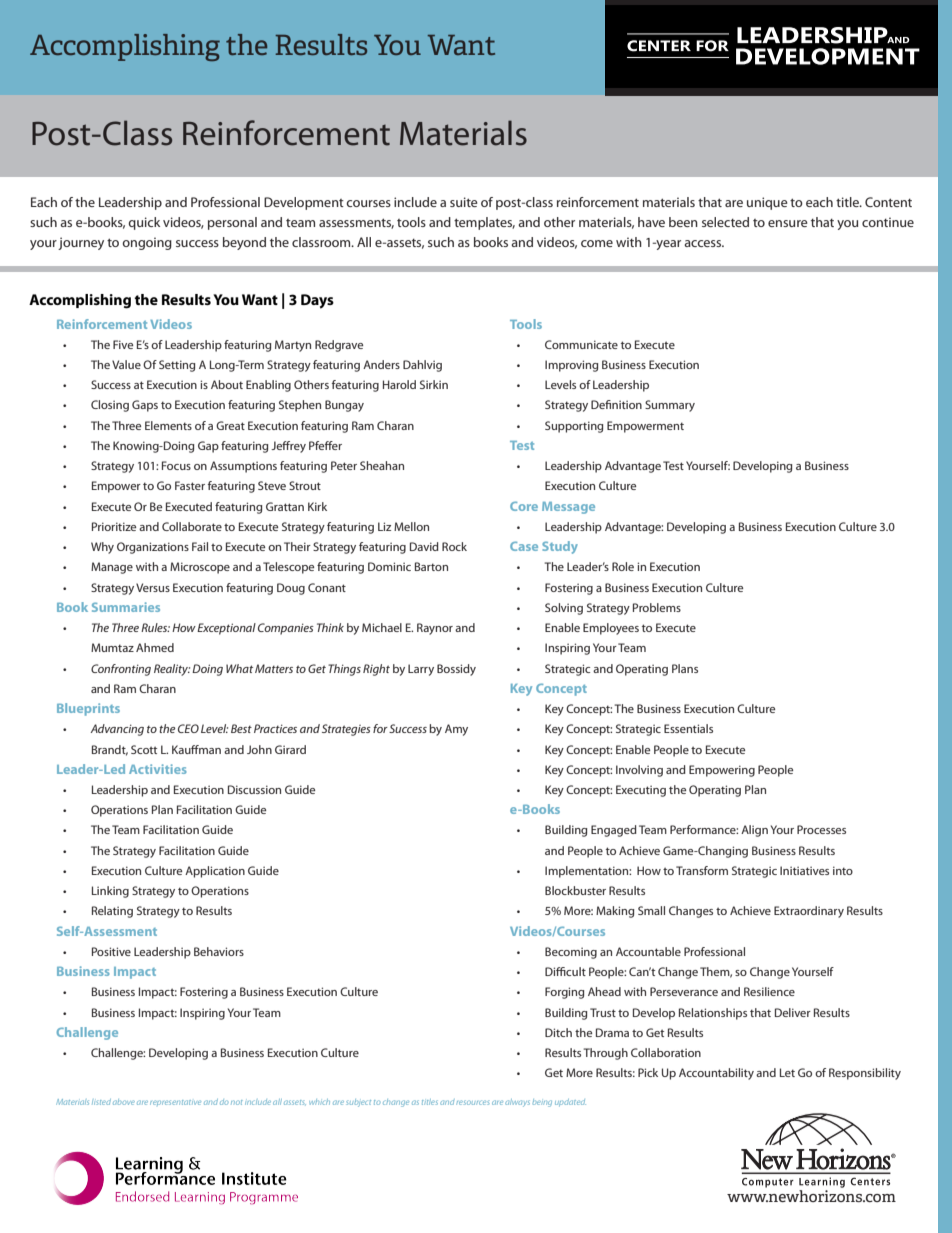  Describe the element at coordinates (175, 1103) in the screenshot. I see `representative` at that location.
